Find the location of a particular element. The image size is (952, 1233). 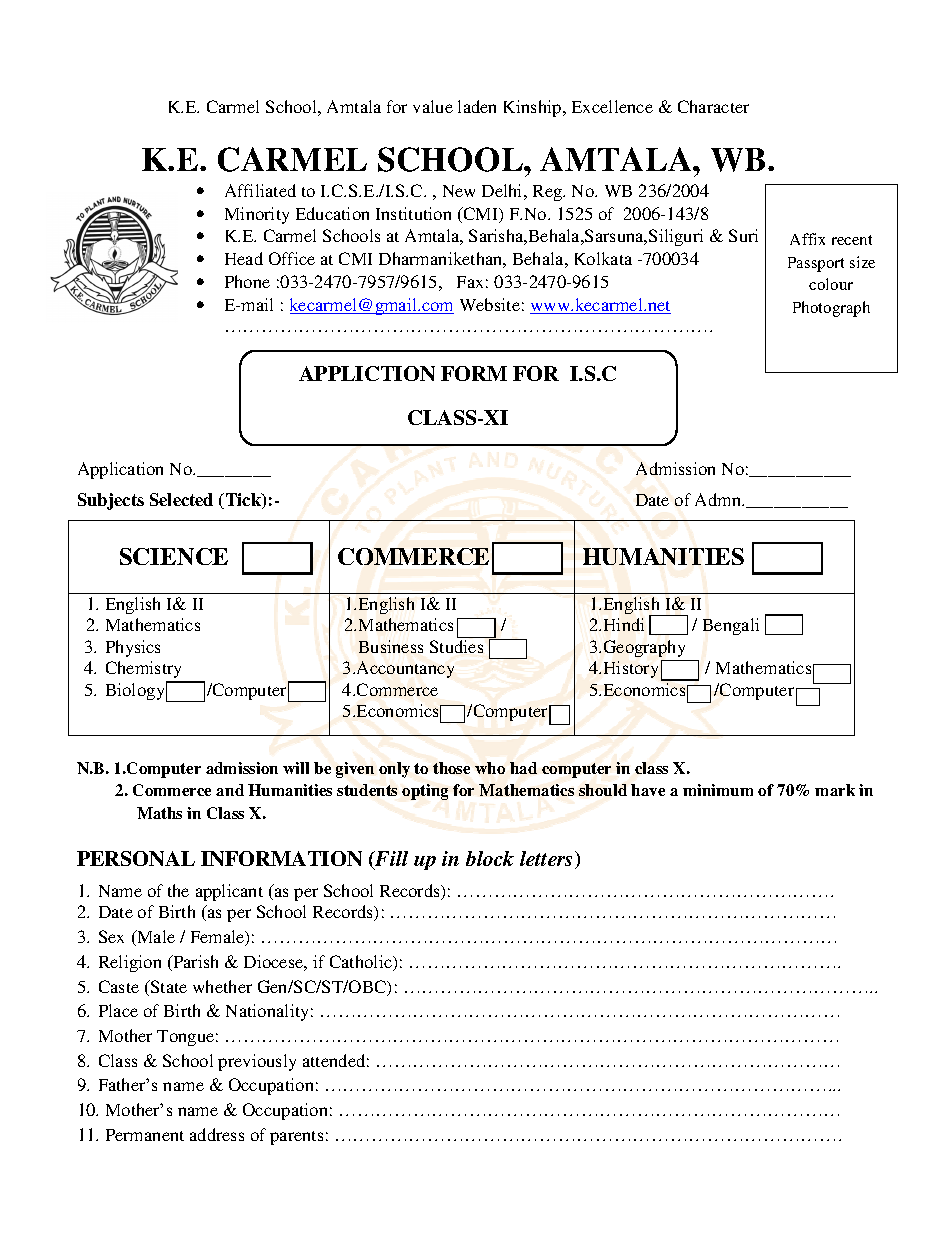

Website is located at coordinates (490, 304).
